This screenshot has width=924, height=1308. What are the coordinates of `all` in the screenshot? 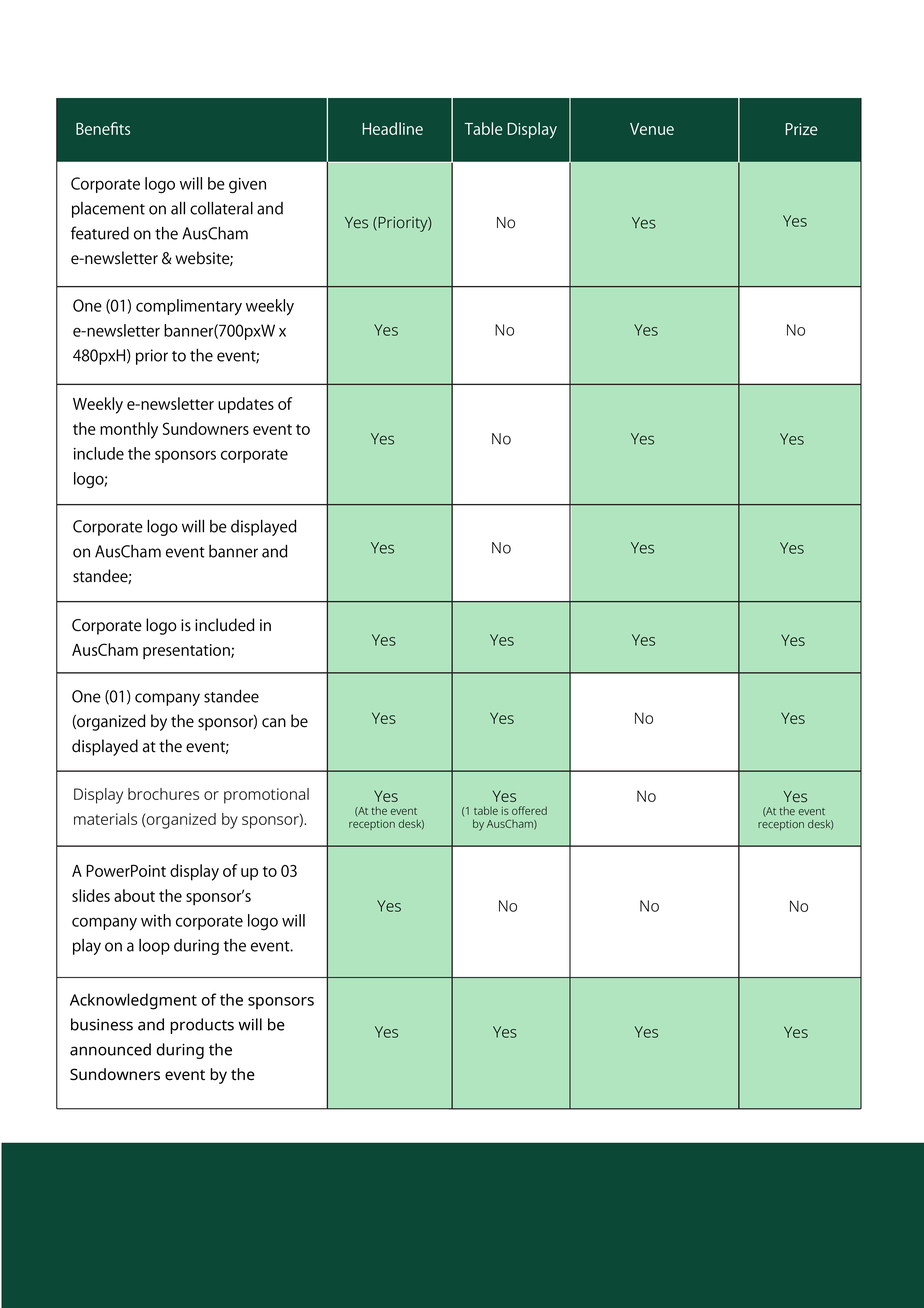 It's located at (178, 208).
